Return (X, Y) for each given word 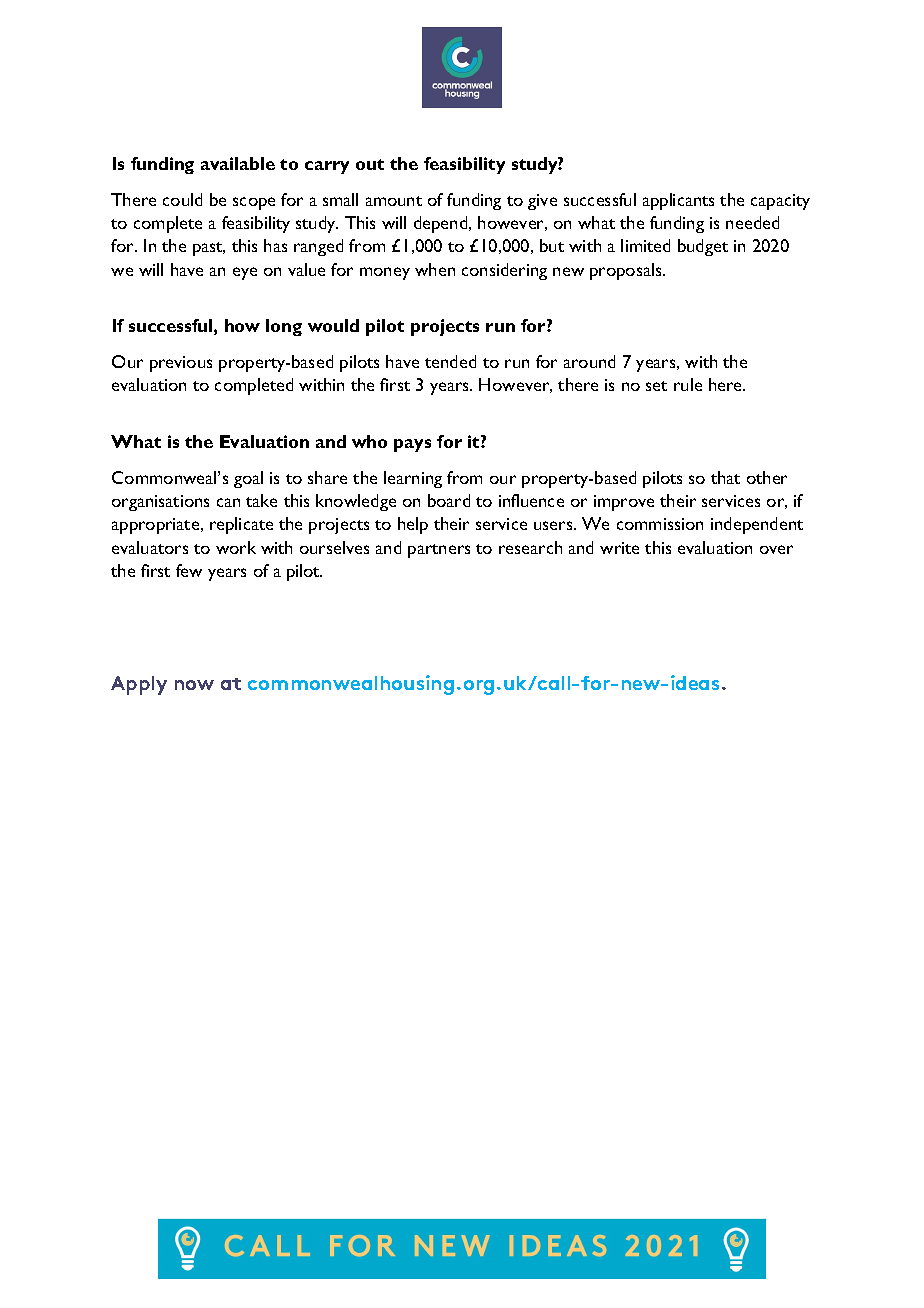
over (776, 549)
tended (450, 361)
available (238, 163)
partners (439, 551)
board (449, 500)
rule (688, 384)
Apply (139, 685)
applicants (678, 201)
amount (394, 201)
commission (660, 524)
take (261, 500)
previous (181, 364)
